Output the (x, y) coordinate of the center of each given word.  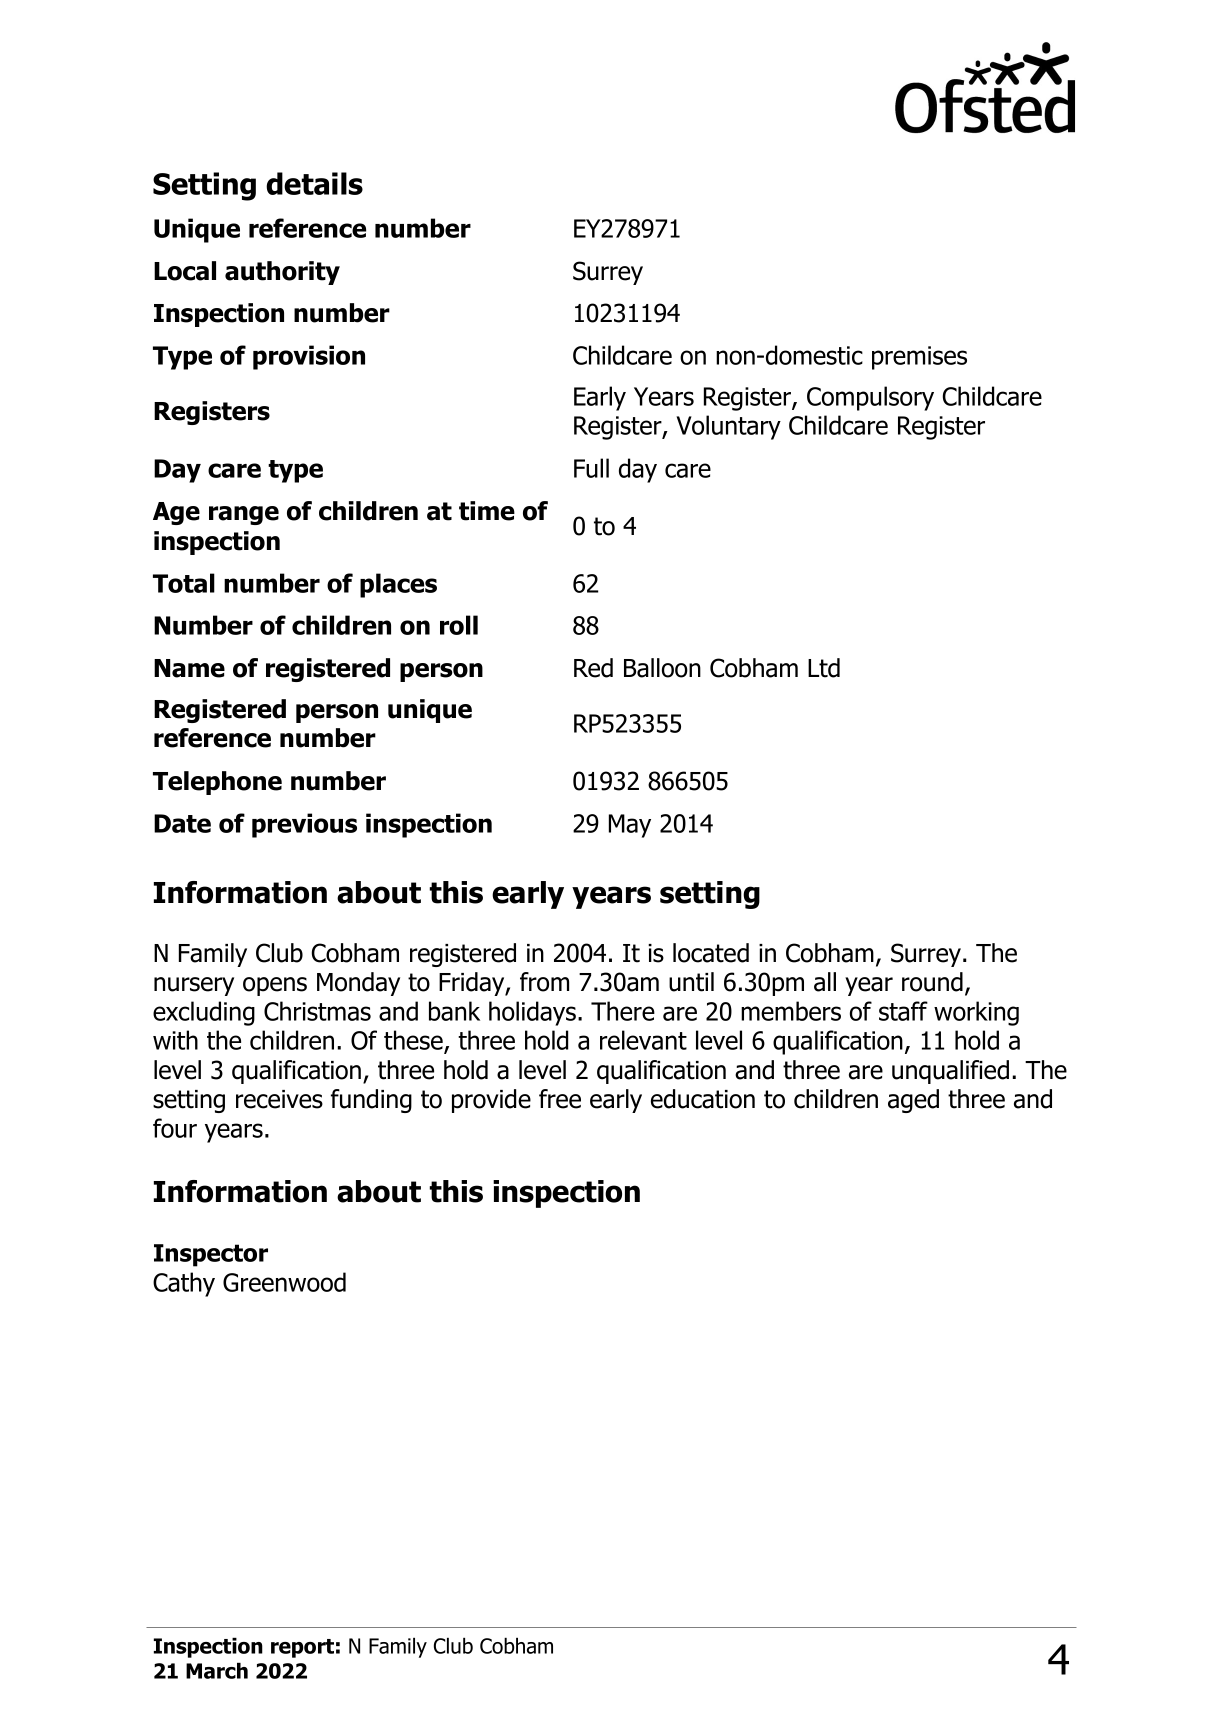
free (560, 1099)
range (244, 515)
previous (304, 825)
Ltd (824, 668)
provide (491, 1101)
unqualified (950, 1072)
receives (279, 1099)
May (630, 826)
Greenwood (284, 1282)
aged (913, 1101)
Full (591, 468)
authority (282, 273)
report (302, 1648)
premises (919, 358)
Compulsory (870, 398)
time (487, 511)
